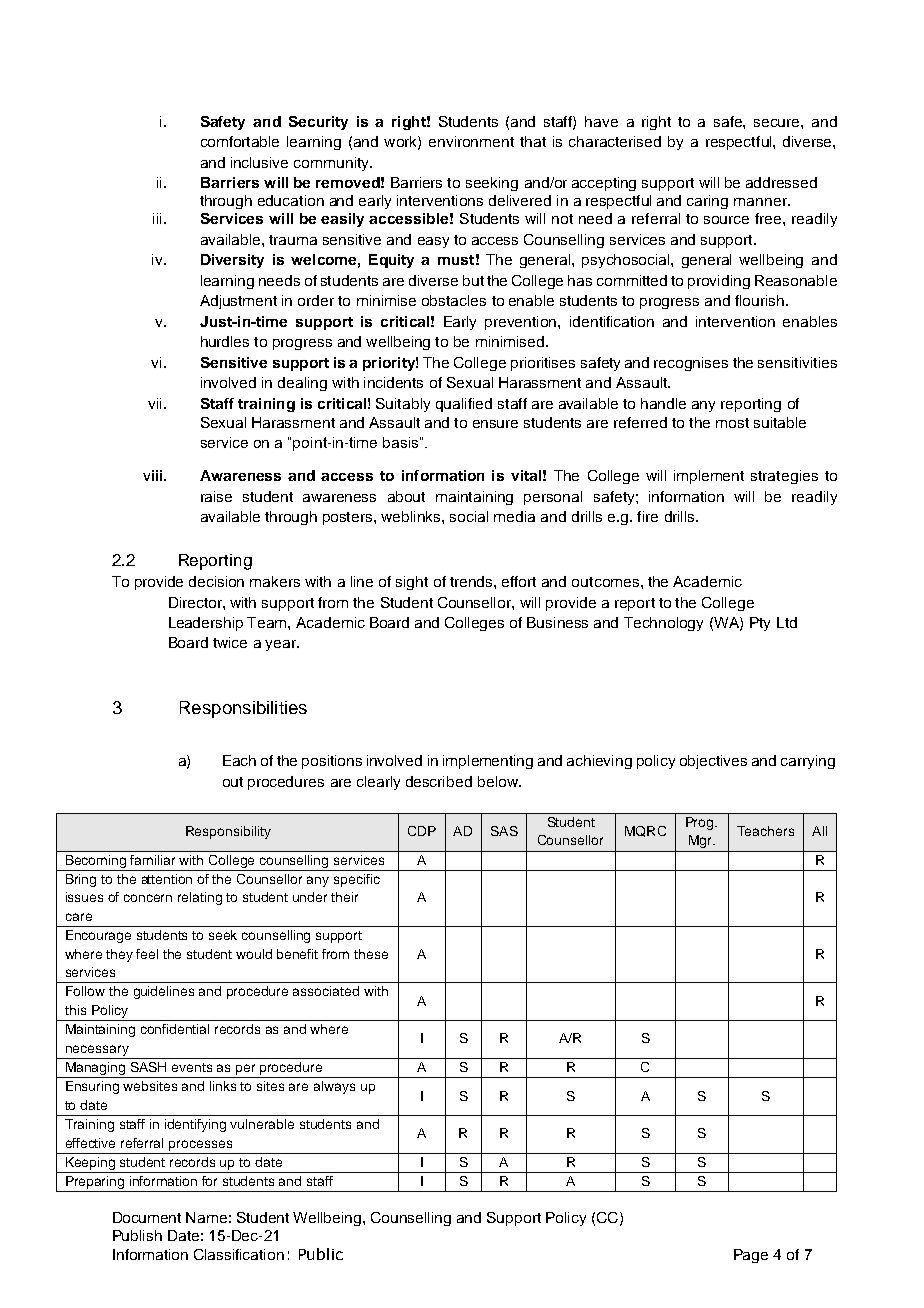 The image size is (924, 1308). I want to click on feel, so click(147, 954).
